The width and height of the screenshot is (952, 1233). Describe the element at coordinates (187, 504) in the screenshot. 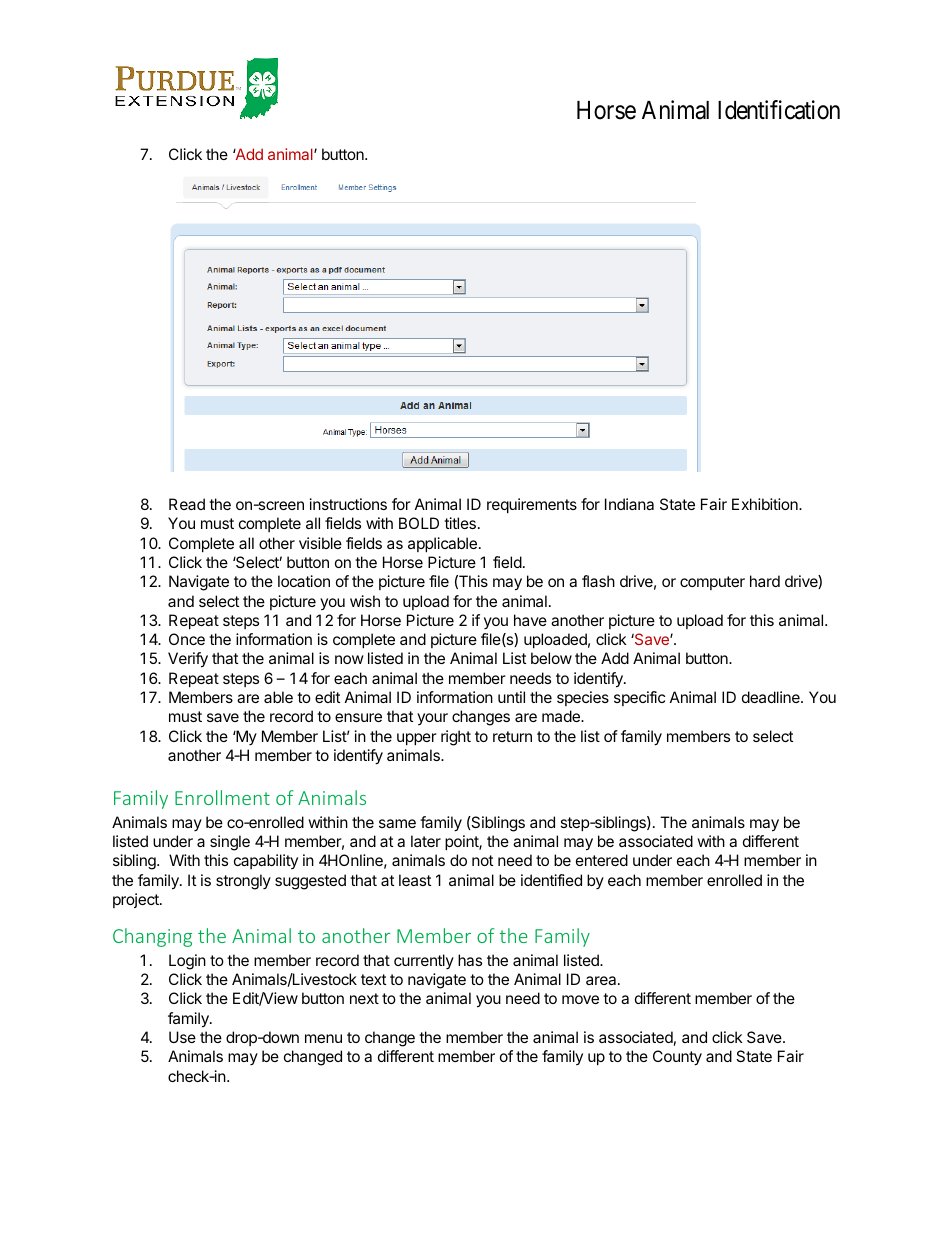

I see `Read` at that location.
